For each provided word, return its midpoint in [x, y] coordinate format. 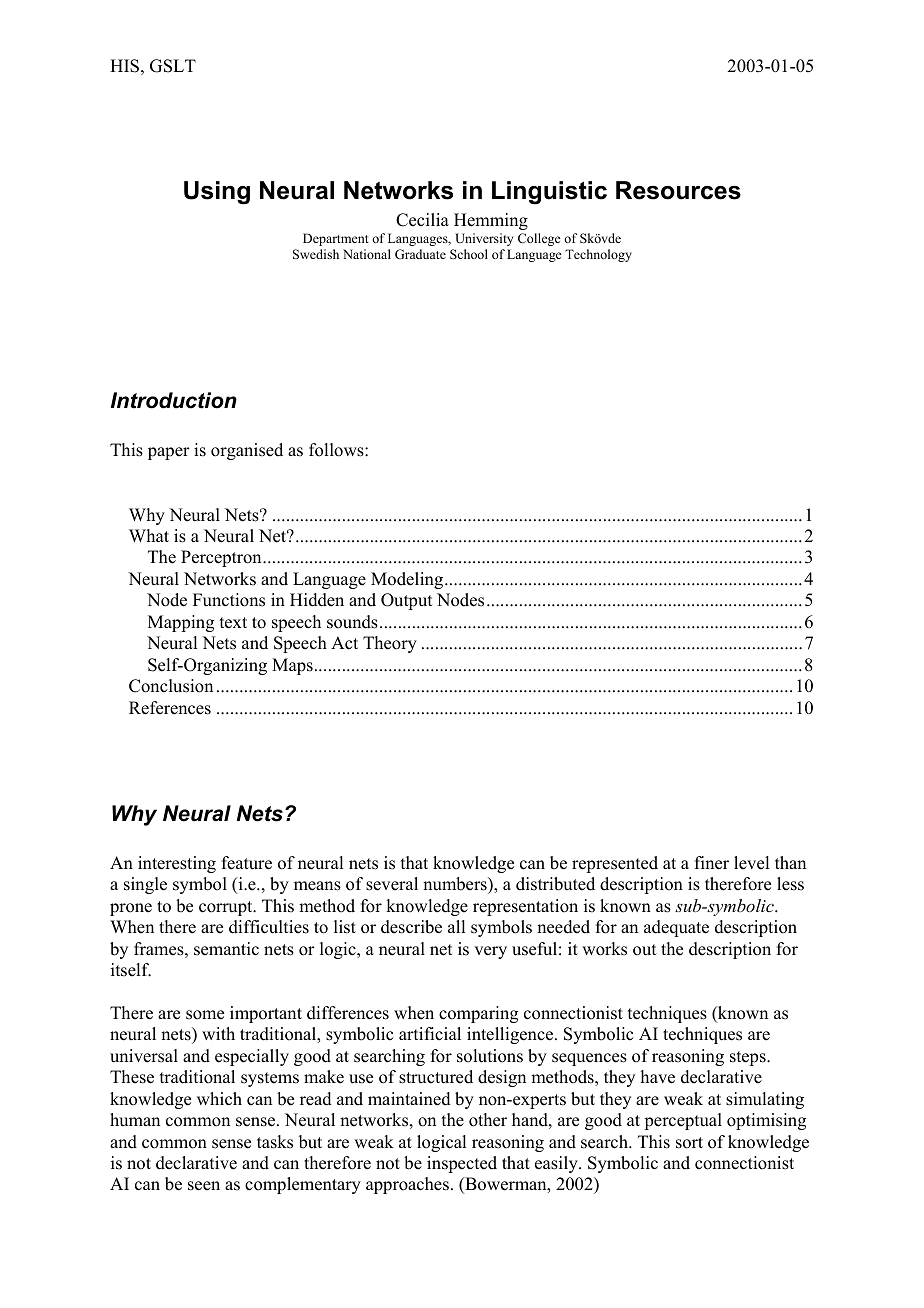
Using [217, 193]
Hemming [491, 221]
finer [712, 863]
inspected [462, 1164]
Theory [390, 644]
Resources [678, 190]
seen [204, 1186]
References [170, 708]
